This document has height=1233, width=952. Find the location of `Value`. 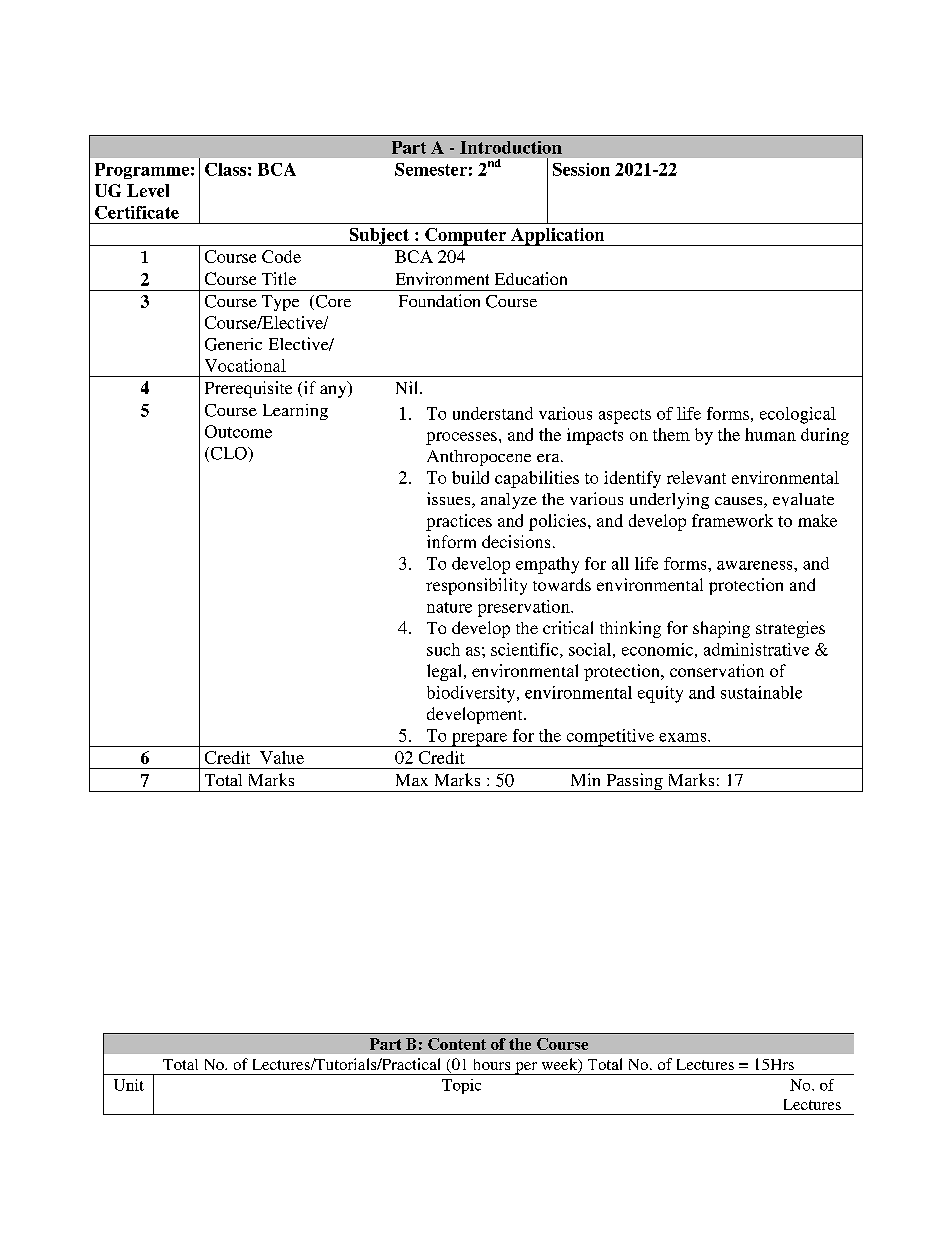

Value is located at coordinates (282, 757).
